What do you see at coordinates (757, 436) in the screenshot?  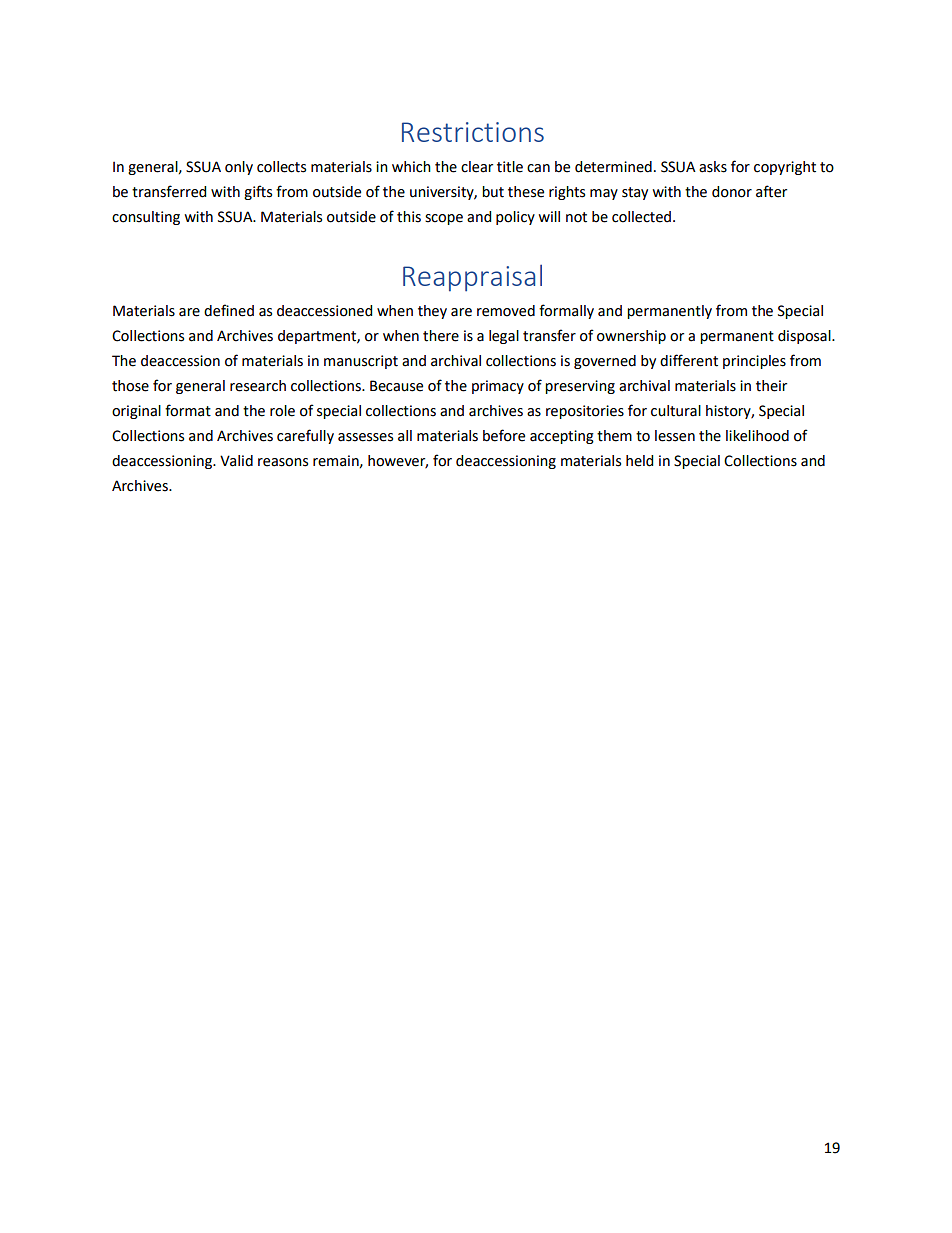 I see `likelihood` at bounding box center [757, 436].
